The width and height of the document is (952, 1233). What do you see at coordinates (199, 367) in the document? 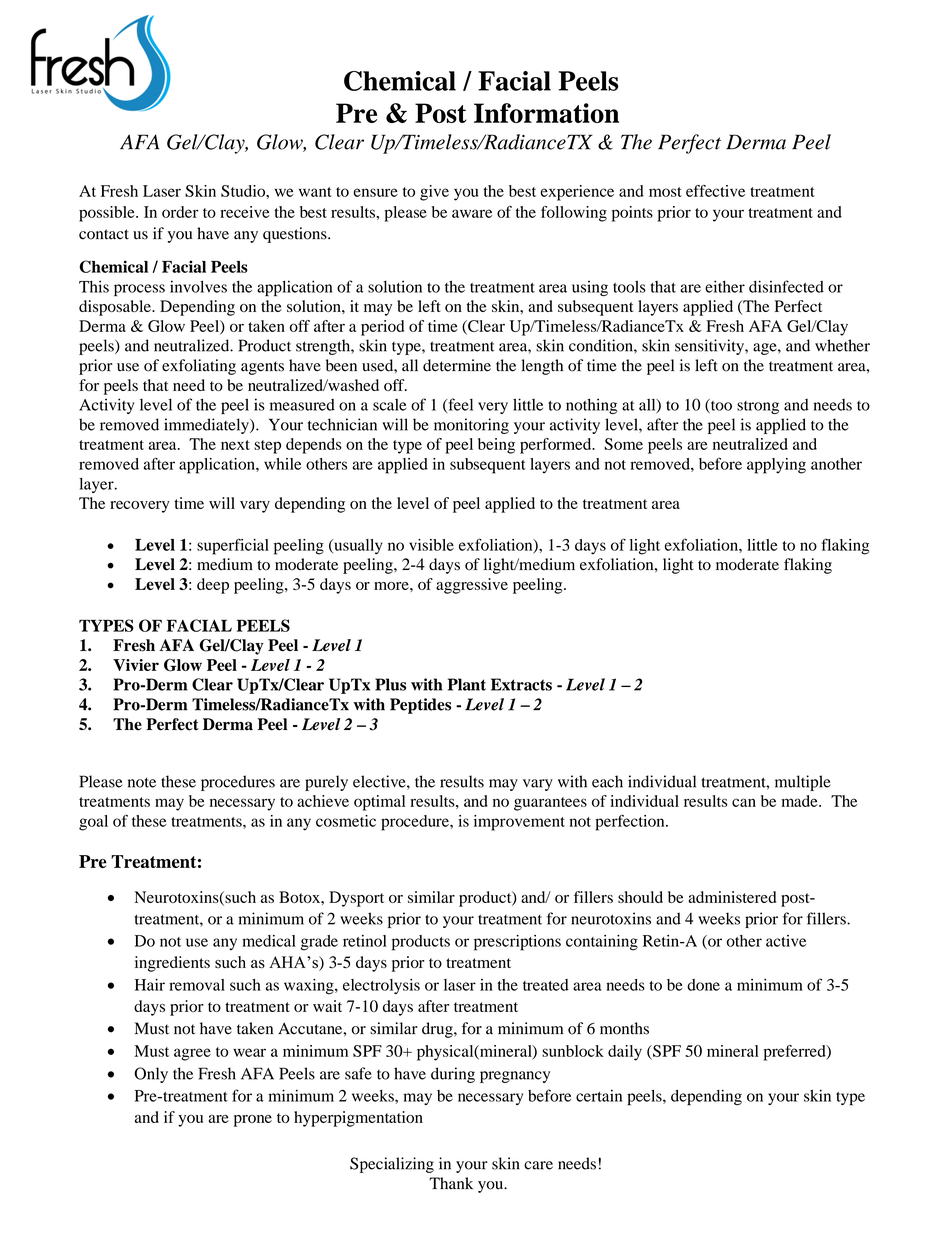
I see `exfoliating` at bounding box center [199, 367].
